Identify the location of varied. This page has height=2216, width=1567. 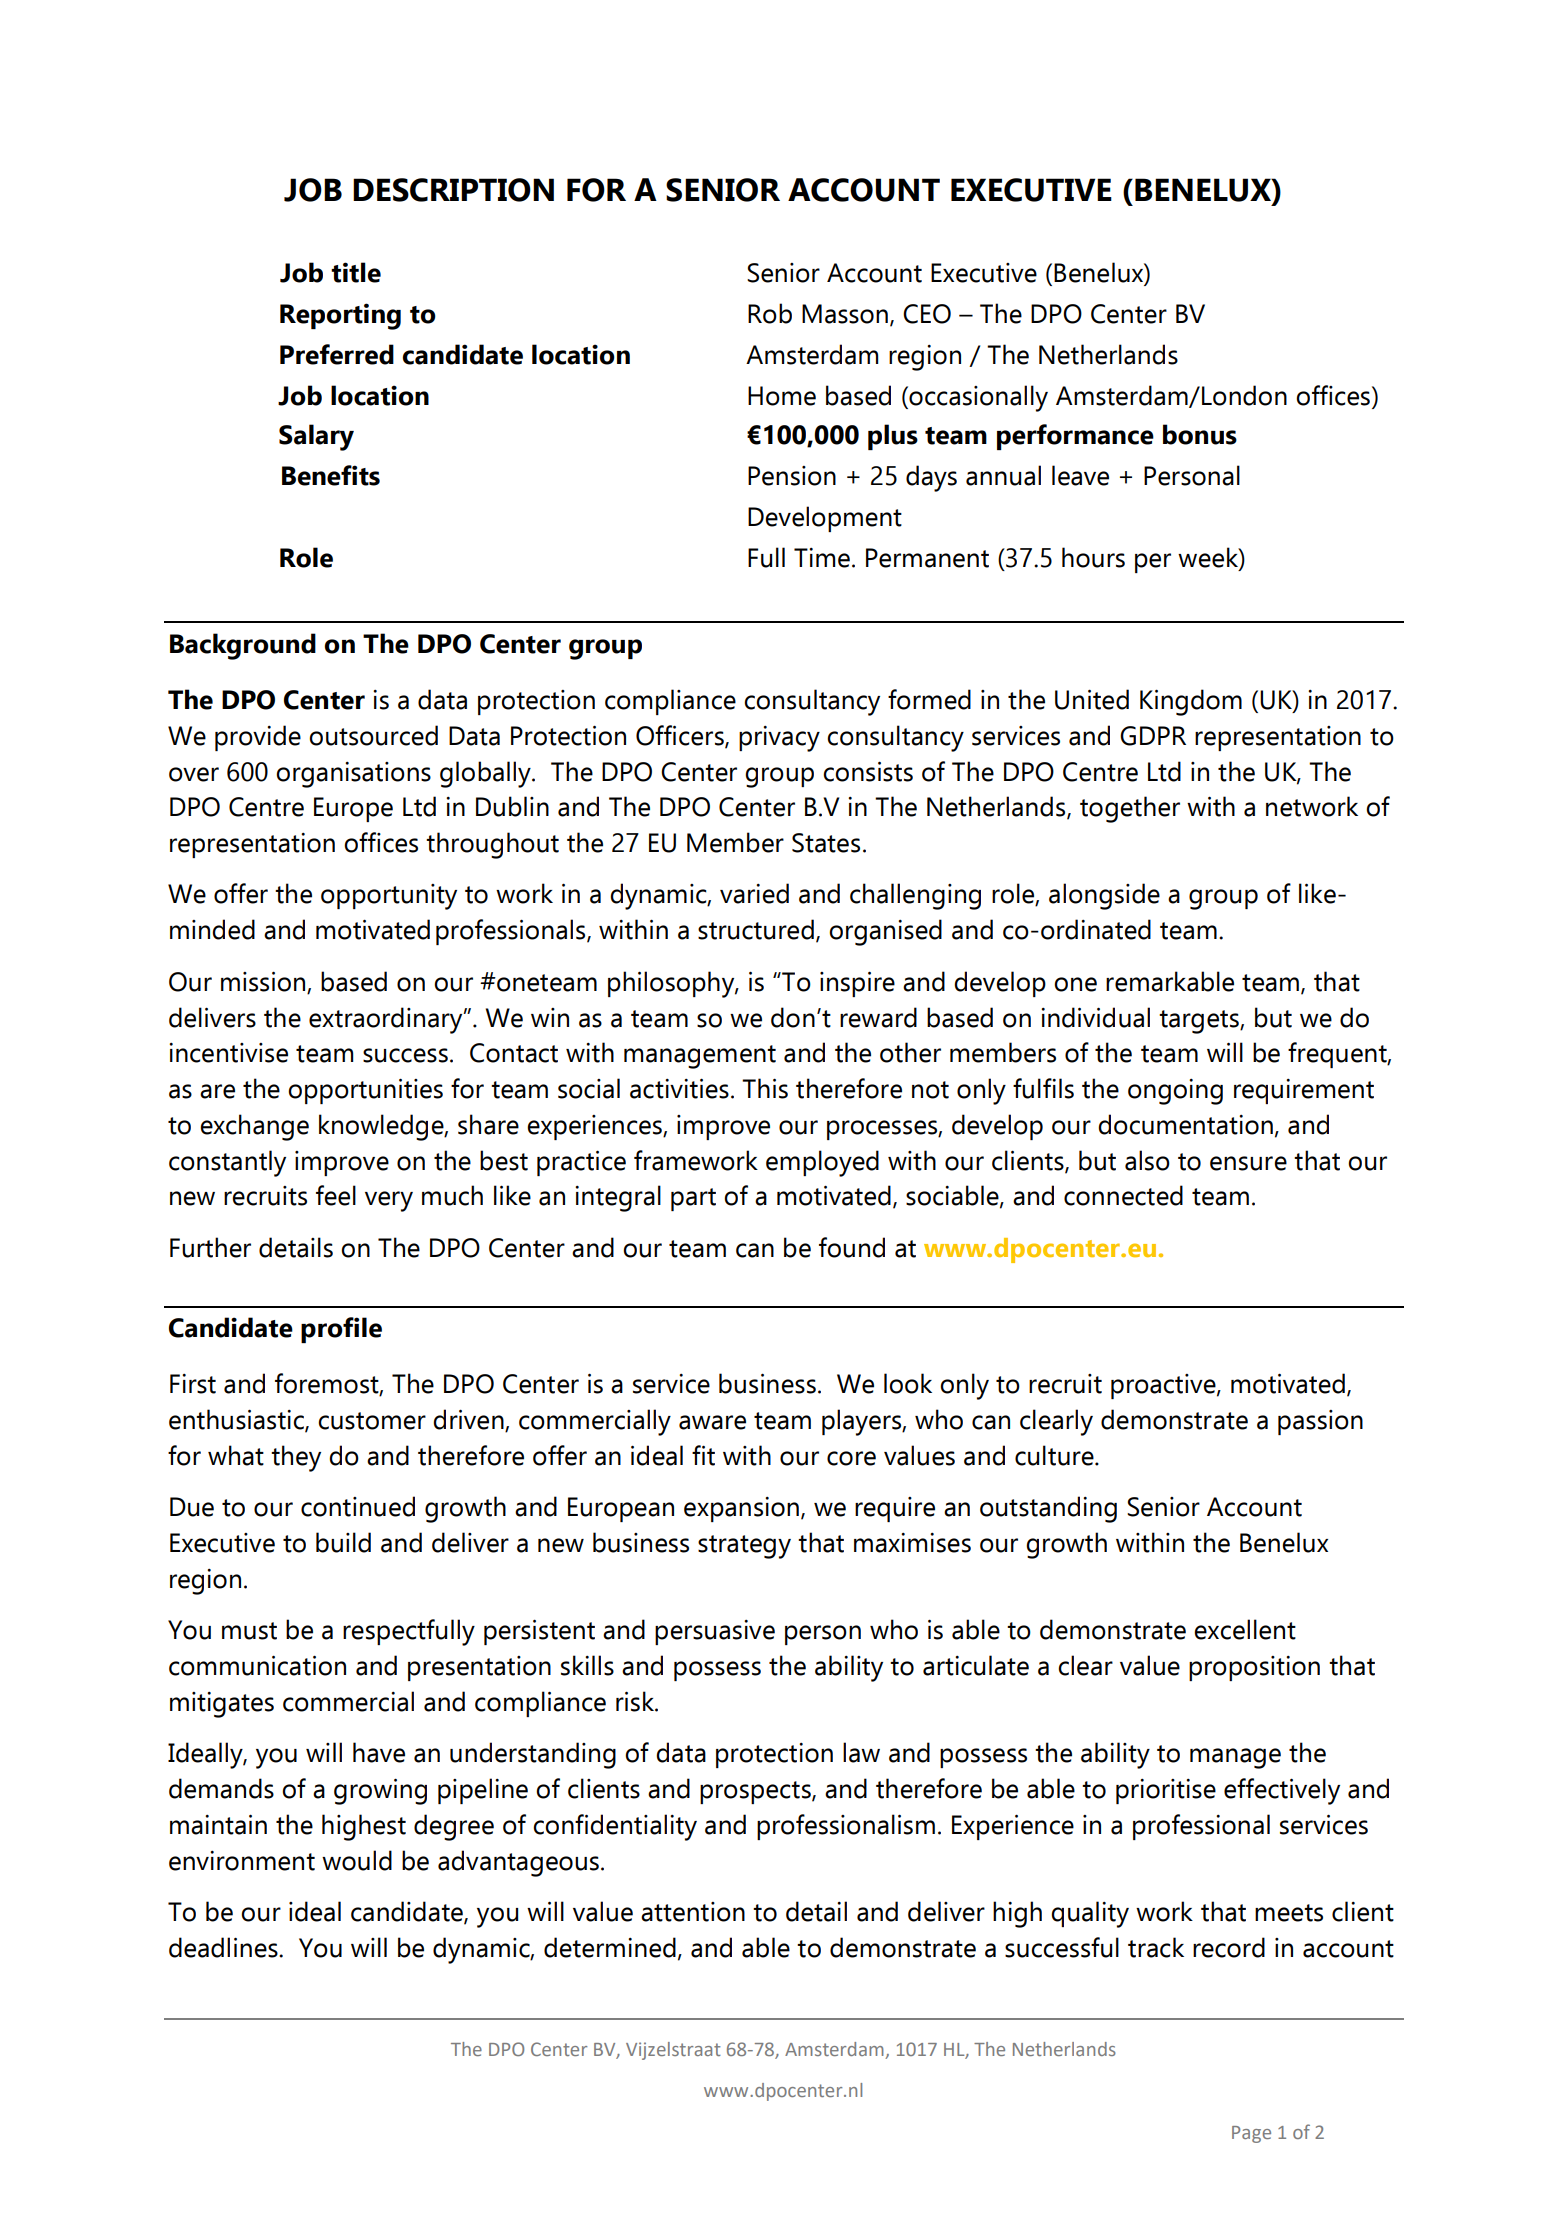
(754, 893).
